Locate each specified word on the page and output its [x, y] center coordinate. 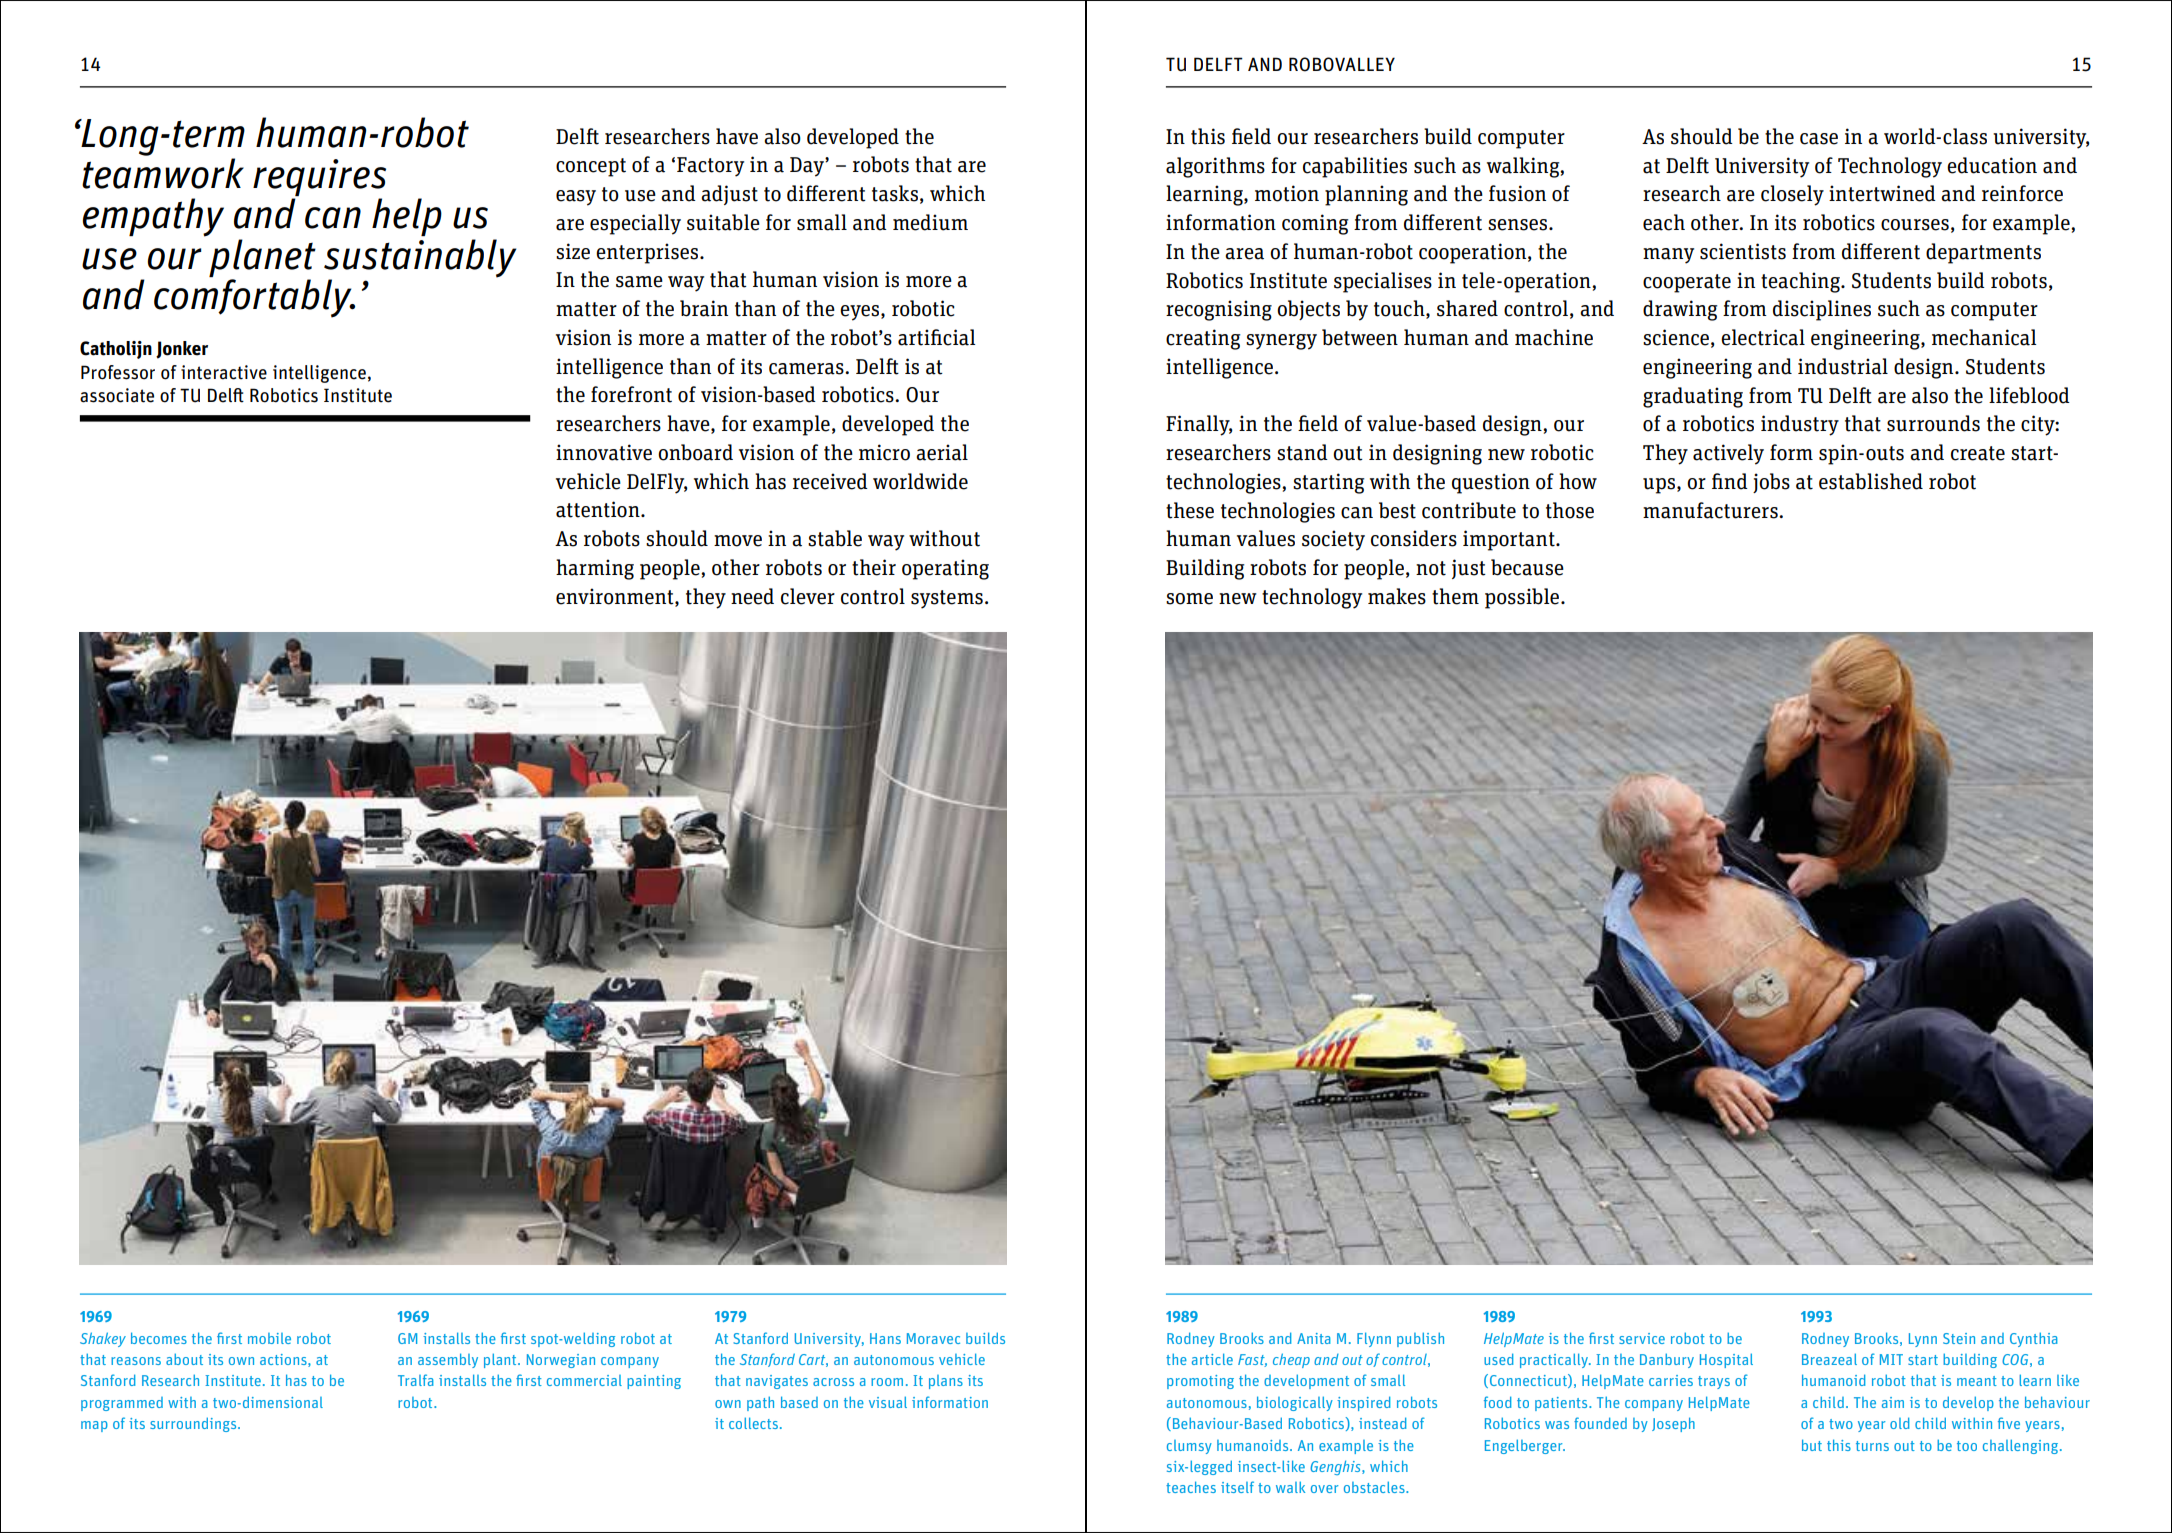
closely [1792, 195]
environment [616, 597]
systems [947, 599]
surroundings [194, 1424]
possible [1523, 598]
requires [319, 177]
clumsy [1189, 1447]
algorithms [1215, 167]
